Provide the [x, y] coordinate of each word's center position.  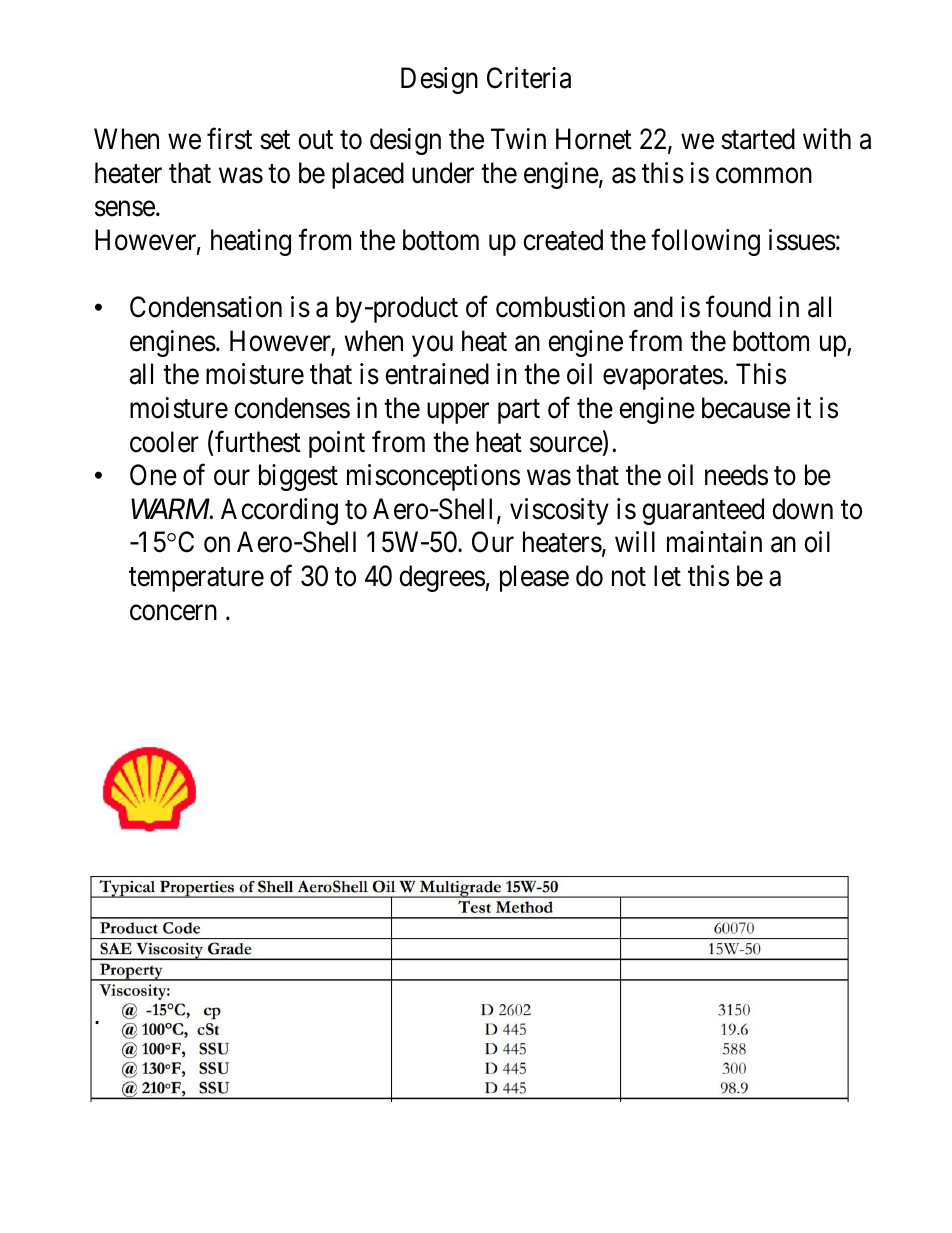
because [746, 408]
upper [458, 413]
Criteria [529, 78]
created [563, 240]
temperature [196, 580]
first [229, 139]
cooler [164, 442]
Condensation [206, 307]
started [758, 139]
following [705, 242]
